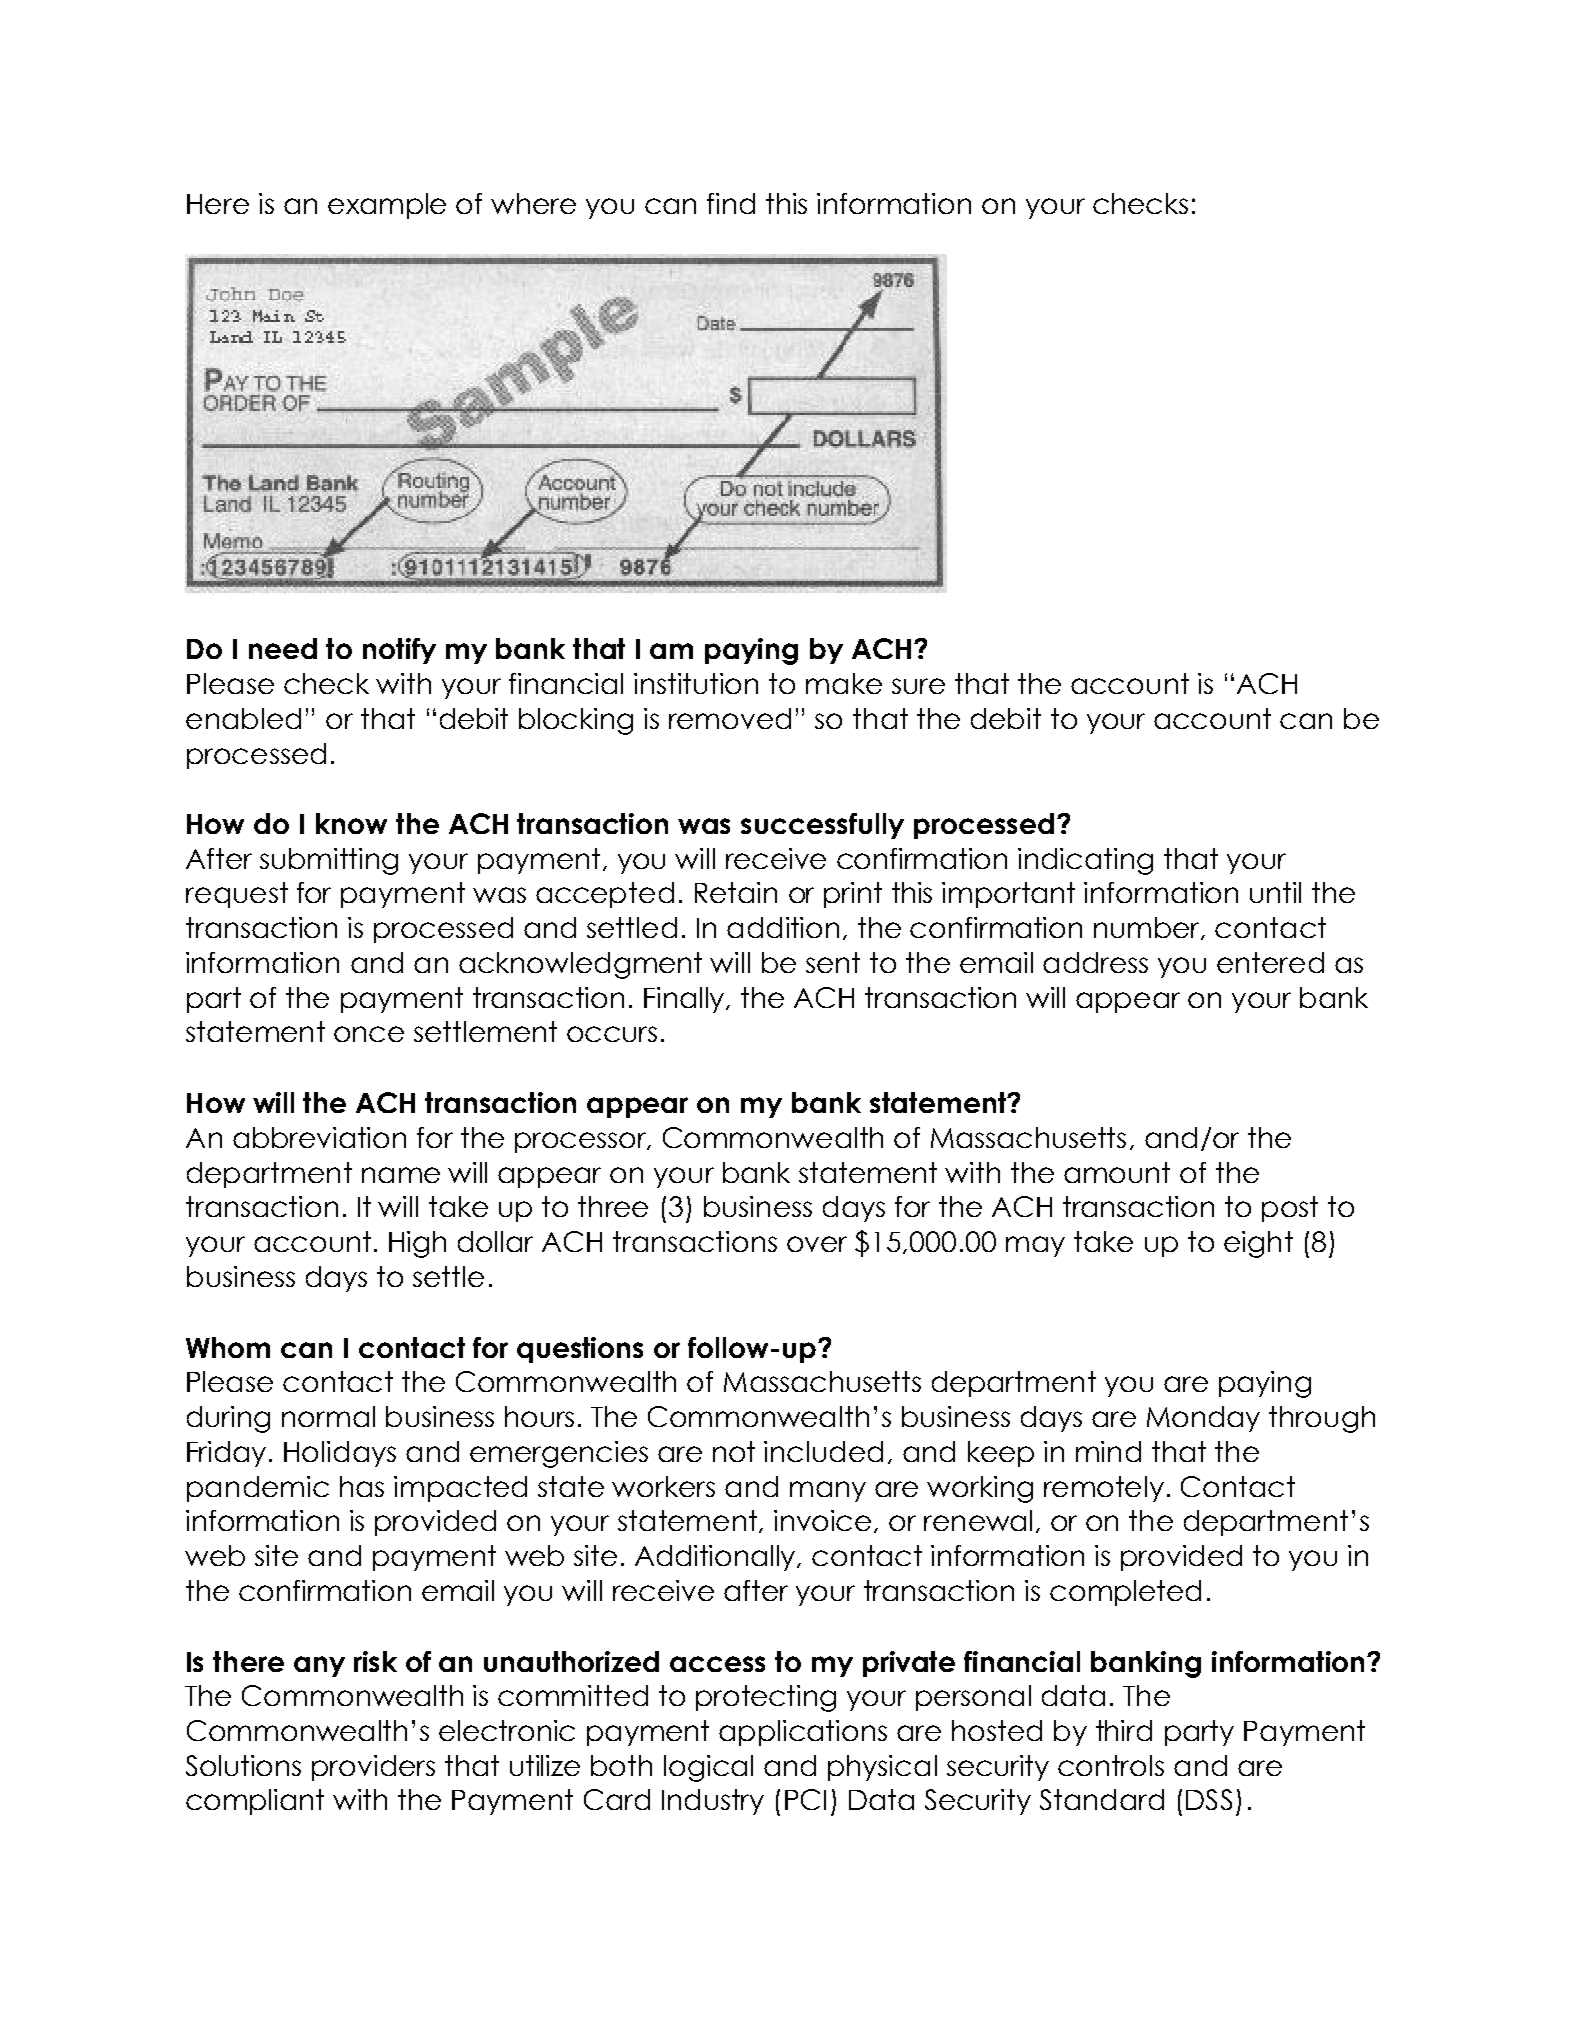  Describe the element at coordinates (1270, 962) in the screenshot. I see `entered` at that location.
